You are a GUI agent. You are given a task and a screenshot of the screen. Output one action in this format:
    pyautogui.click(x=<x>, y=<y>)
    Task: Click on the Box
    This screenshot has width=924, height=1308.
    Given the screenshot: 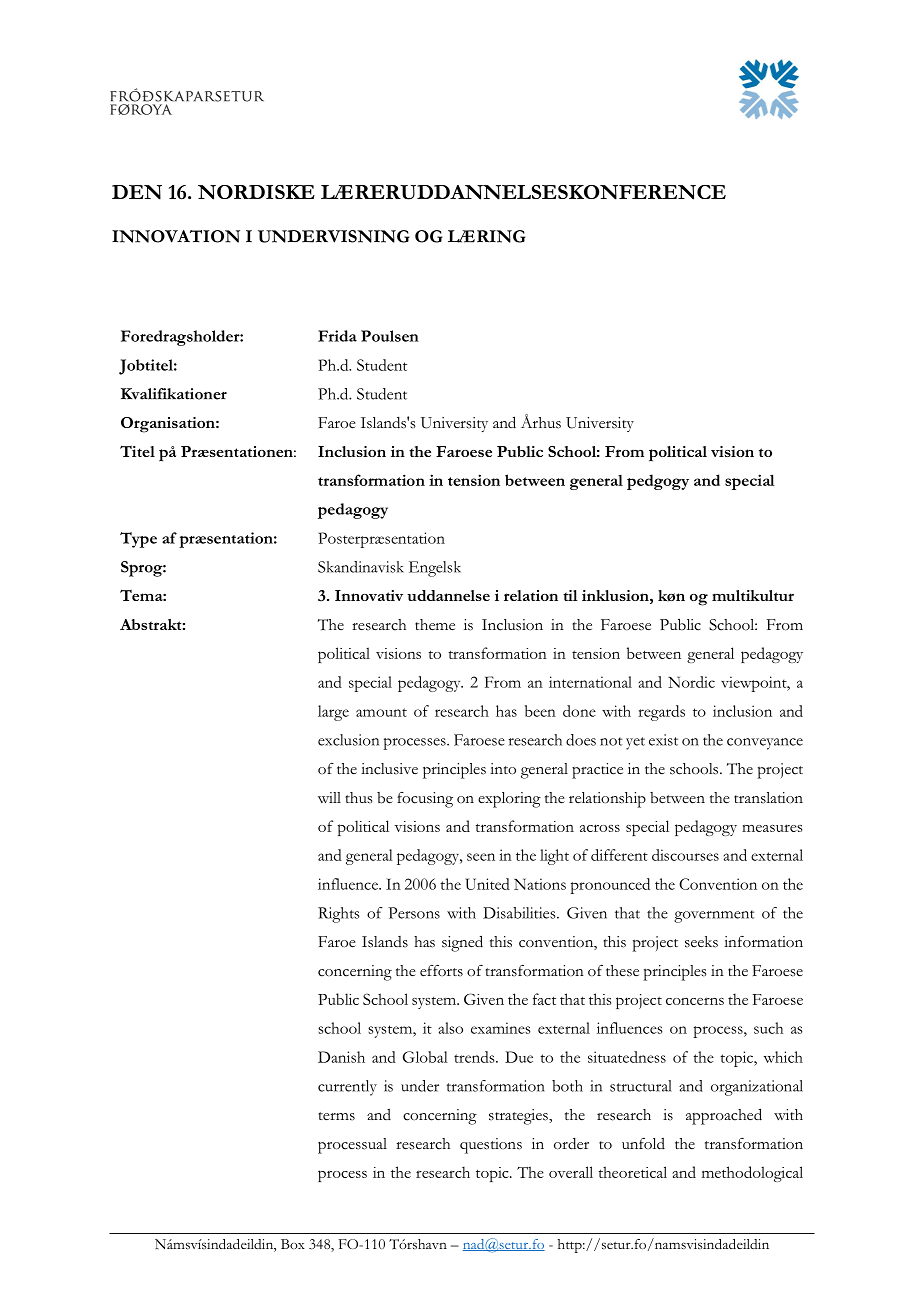 What is the action you would take?
    pyautogui.click(x=293, y=1244)
